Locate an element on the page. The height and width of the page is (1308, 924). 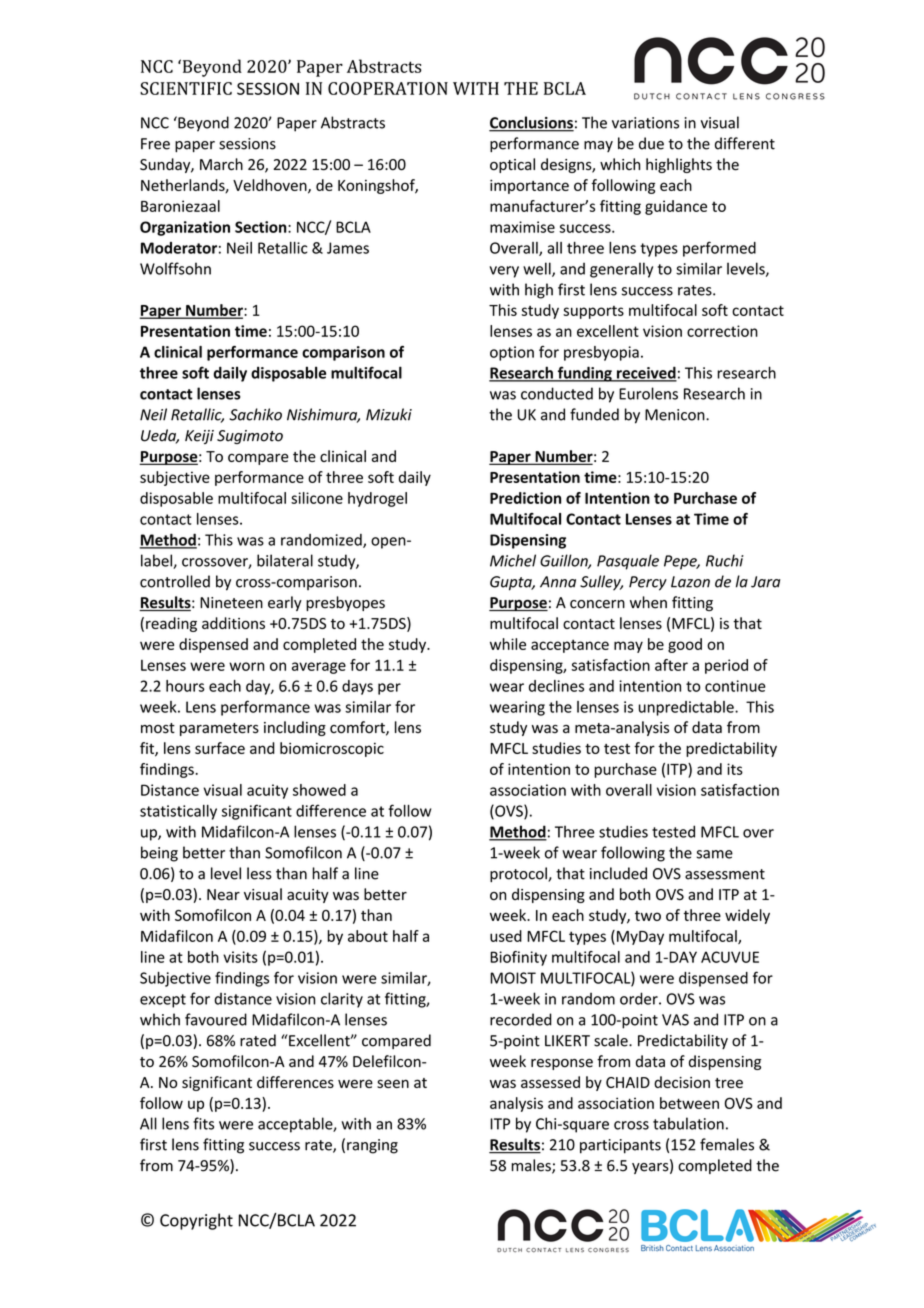
same is located at coordinates (714, 854).
